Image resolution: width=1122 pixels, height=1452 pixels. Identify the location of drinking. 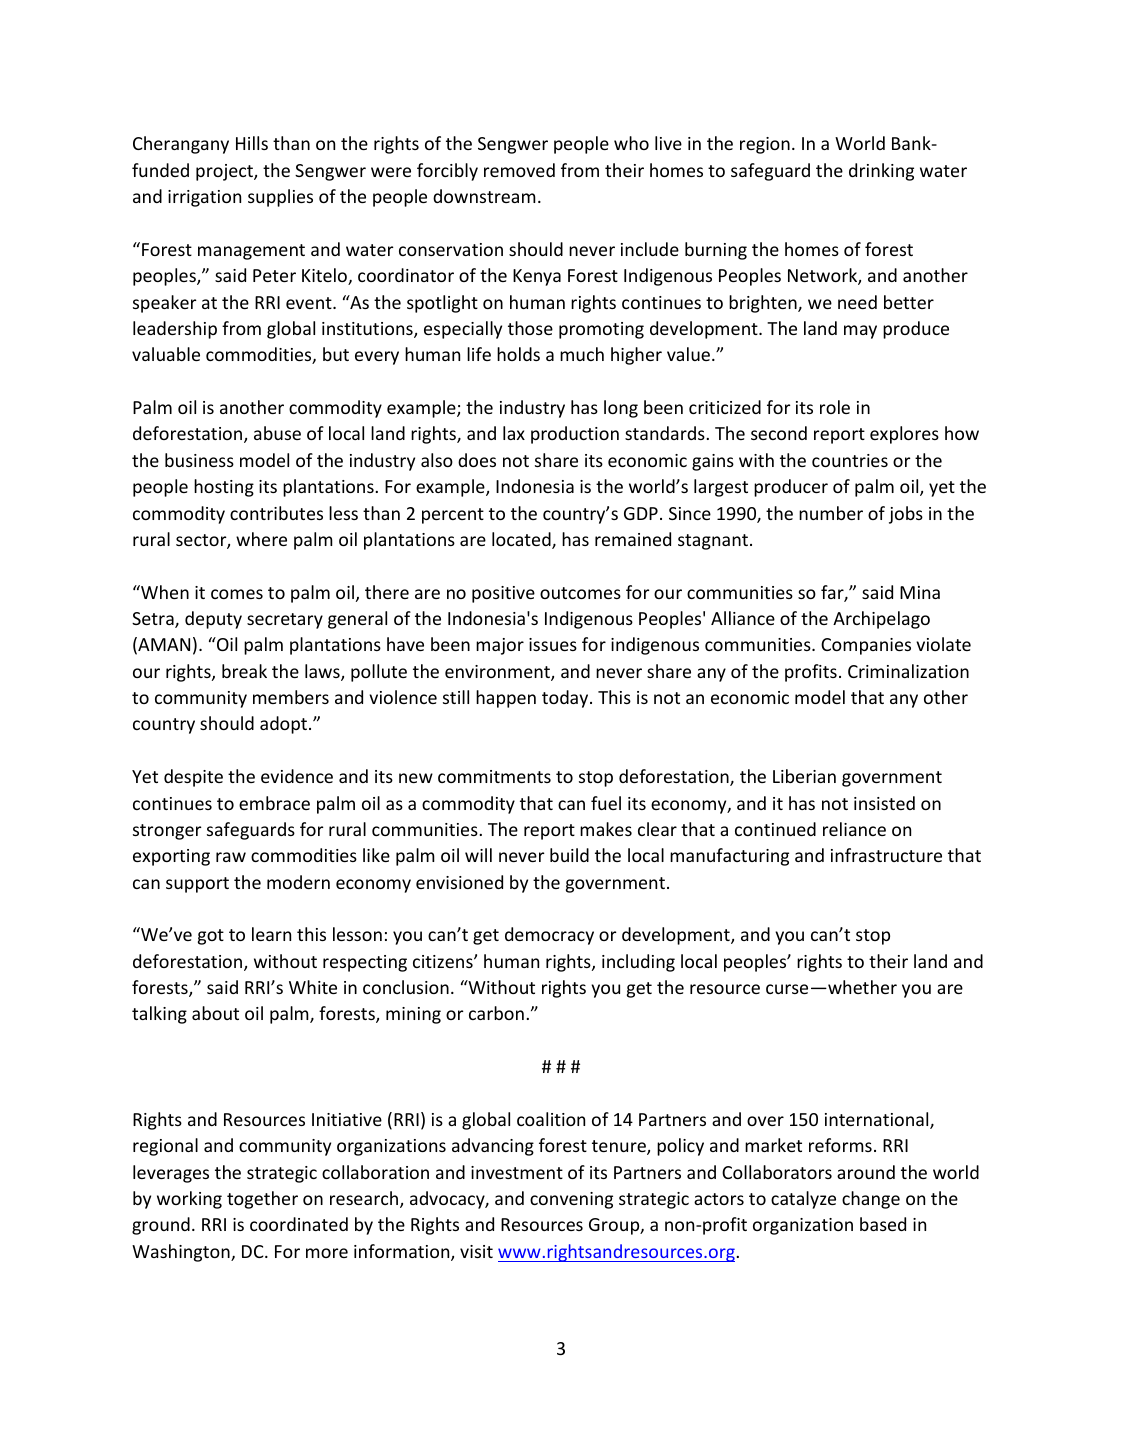
(881, 172).
